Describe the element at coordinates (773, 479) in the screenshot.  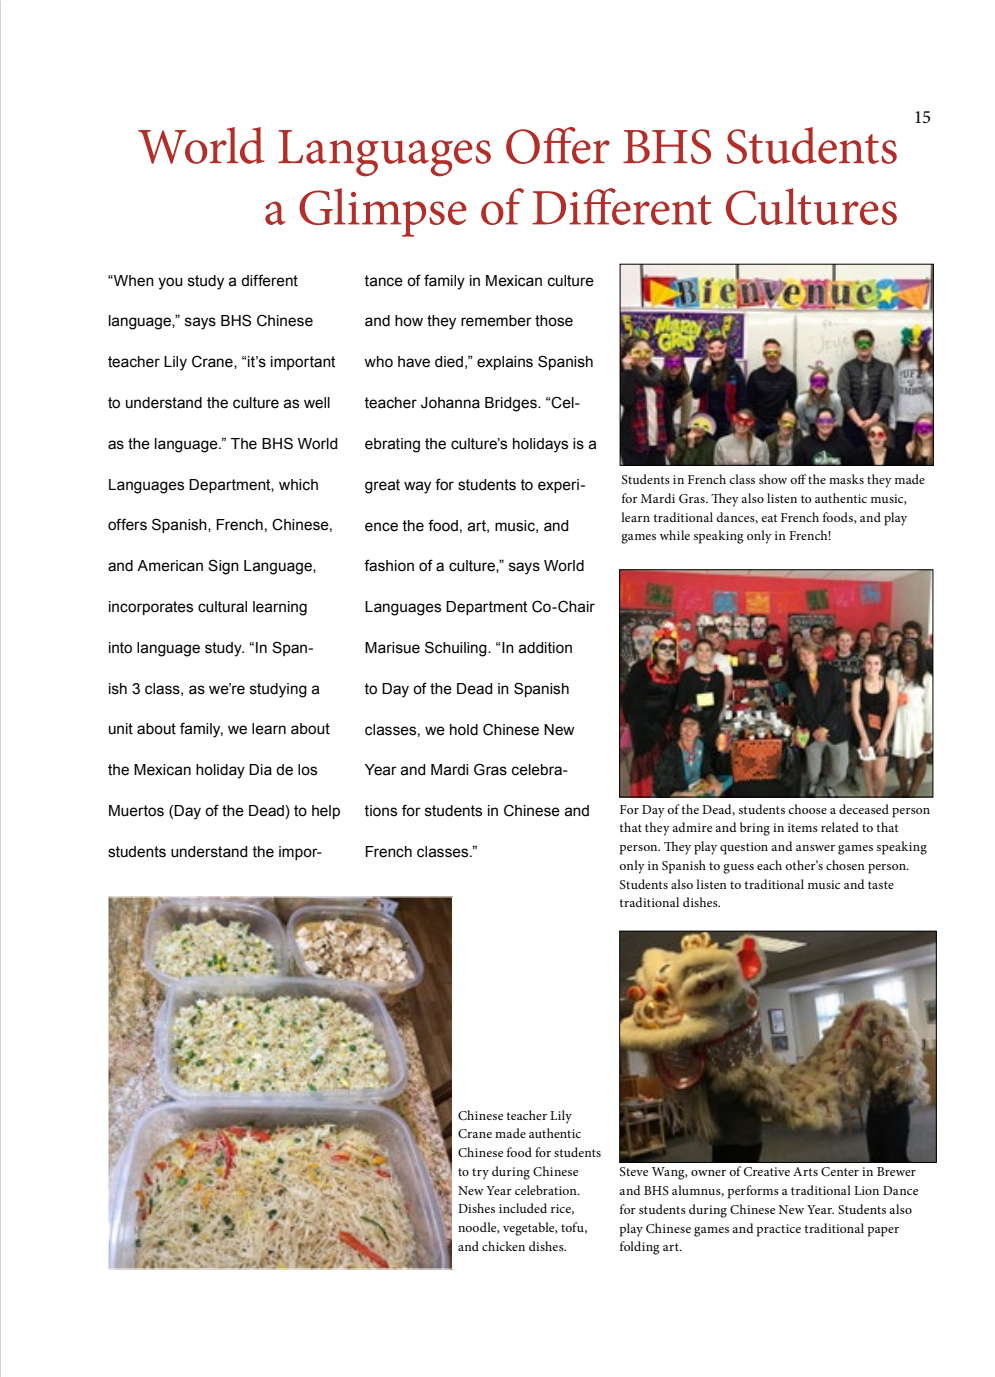
I see `show` at that location.
